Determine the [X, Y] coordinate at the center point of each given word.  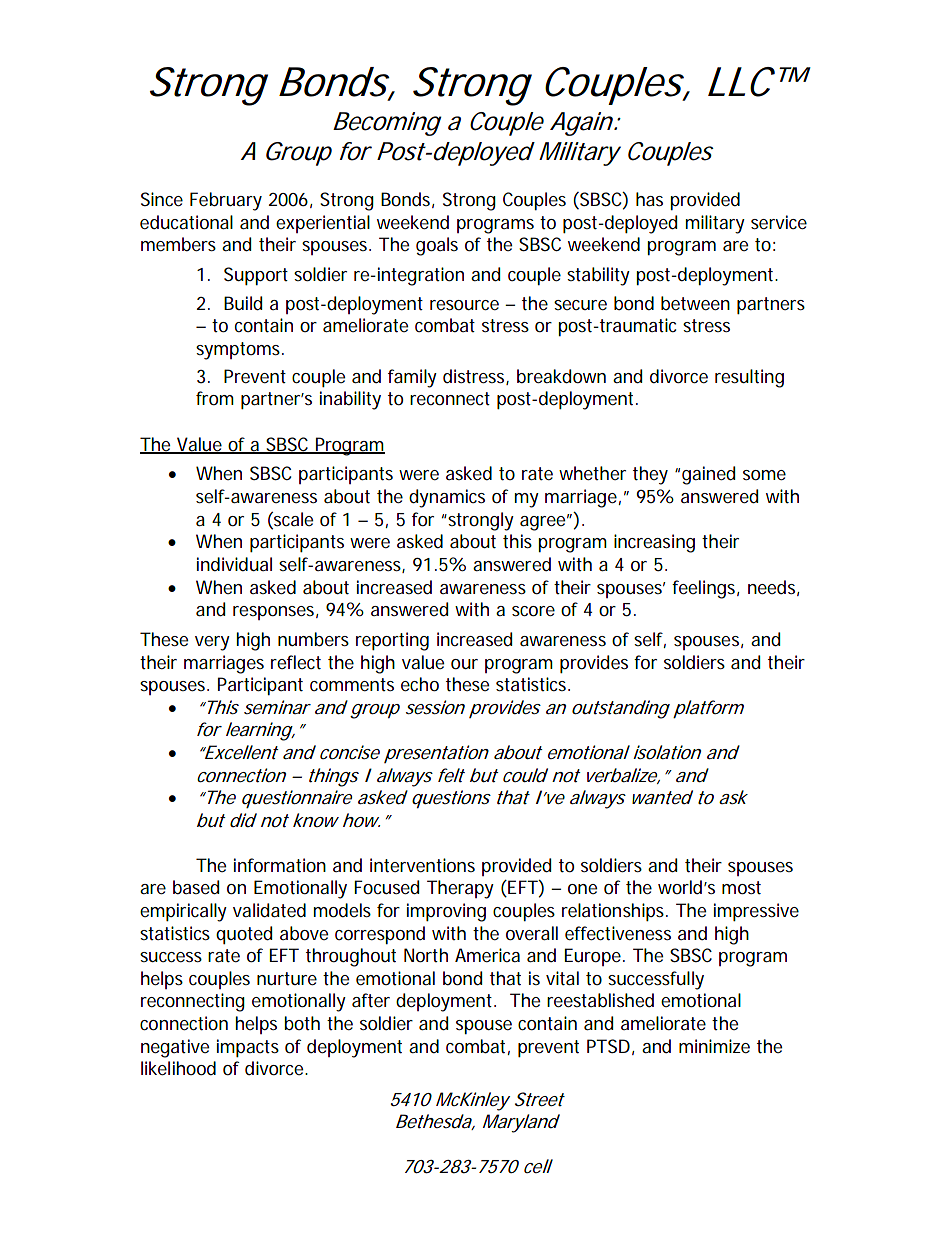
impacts [248, 1048]
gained [708, 475]
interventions [422, 865]
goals [437, 246]
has [649, 199]
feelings [705, 589]
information [280, 865]
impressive [756, 912]
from [215, 398]
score [533, 611]
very [212, 643]
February [226, 201]
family [412, 378]
